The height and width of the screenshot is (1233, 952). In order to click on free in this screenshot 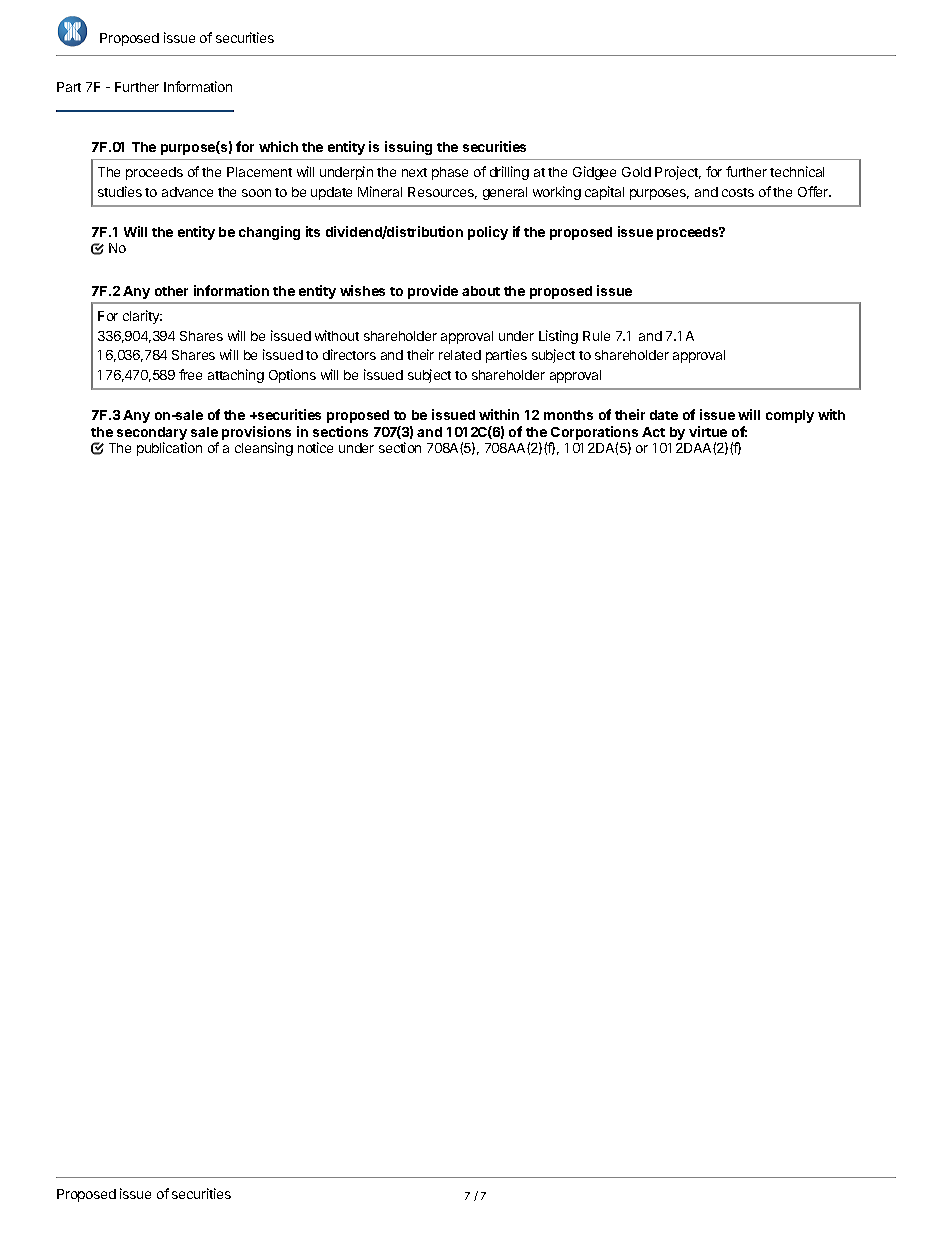, I will do `click(190, 374)`.
